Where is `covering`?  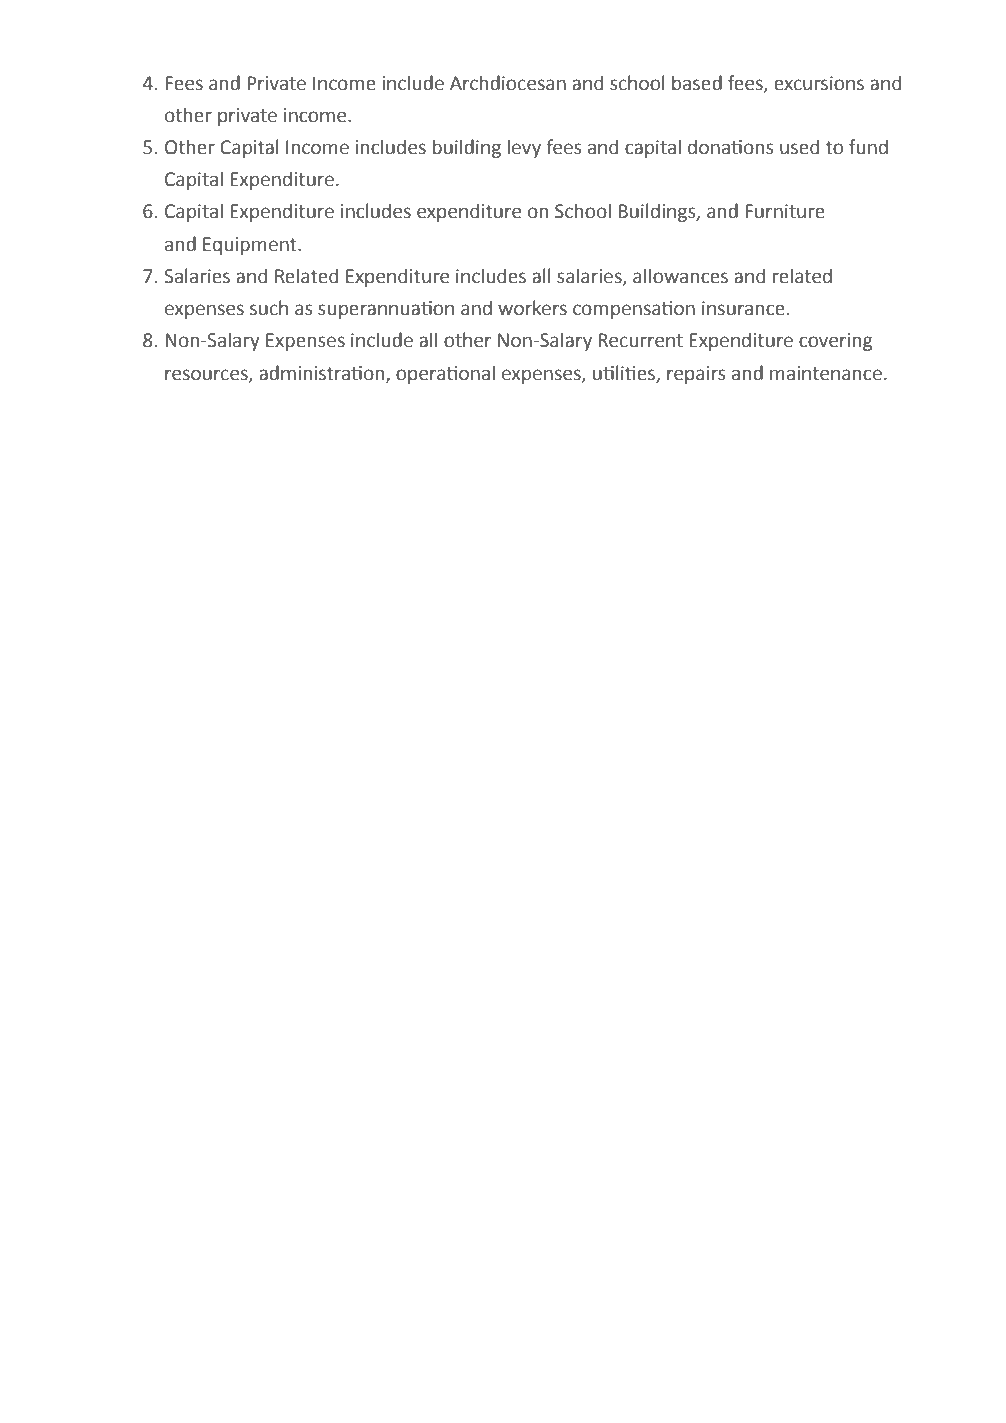
covering is located at coordinates (835, 342).
